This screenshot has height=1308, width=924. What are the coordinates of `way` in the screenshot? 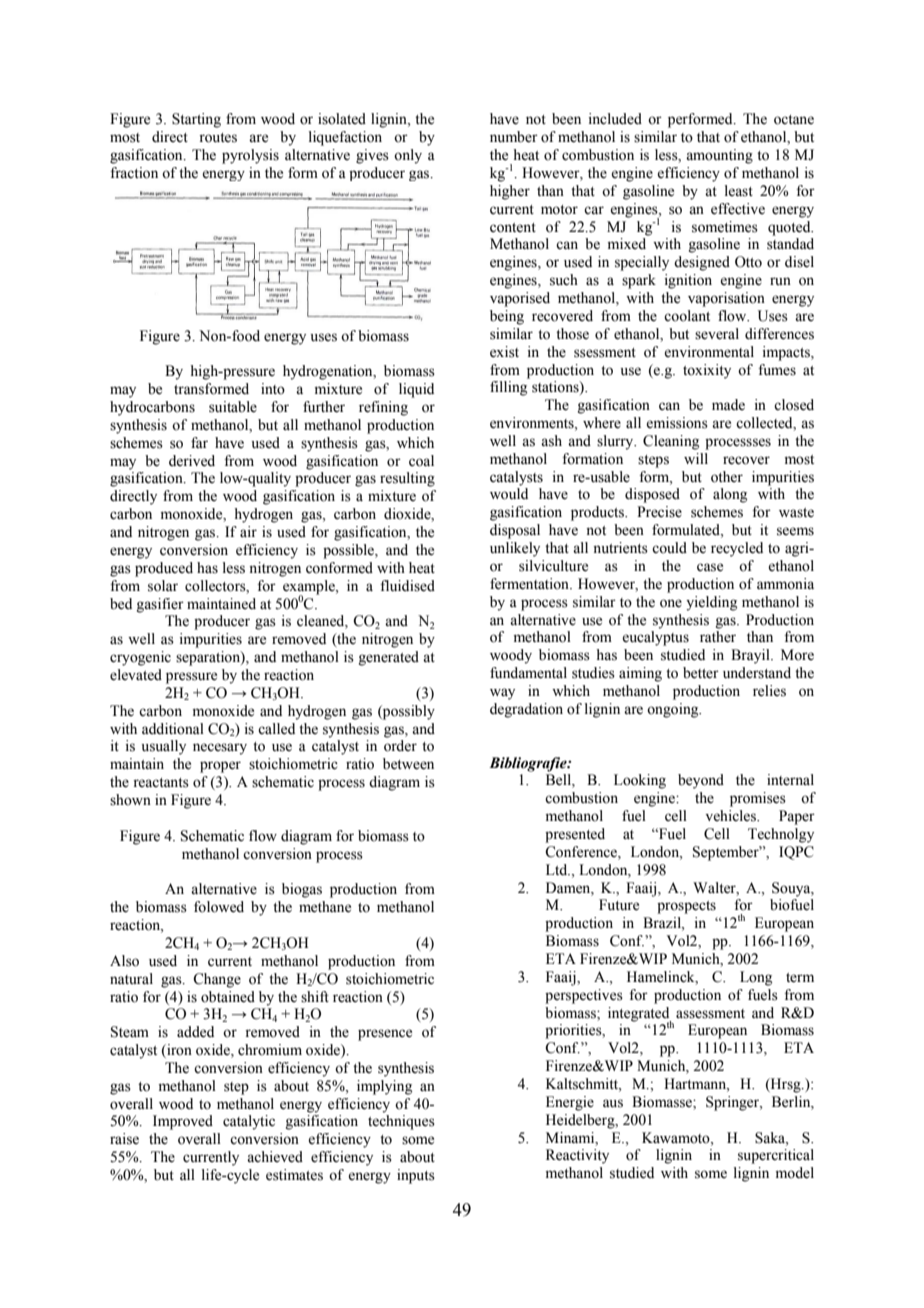 It's located at (502, 694).
